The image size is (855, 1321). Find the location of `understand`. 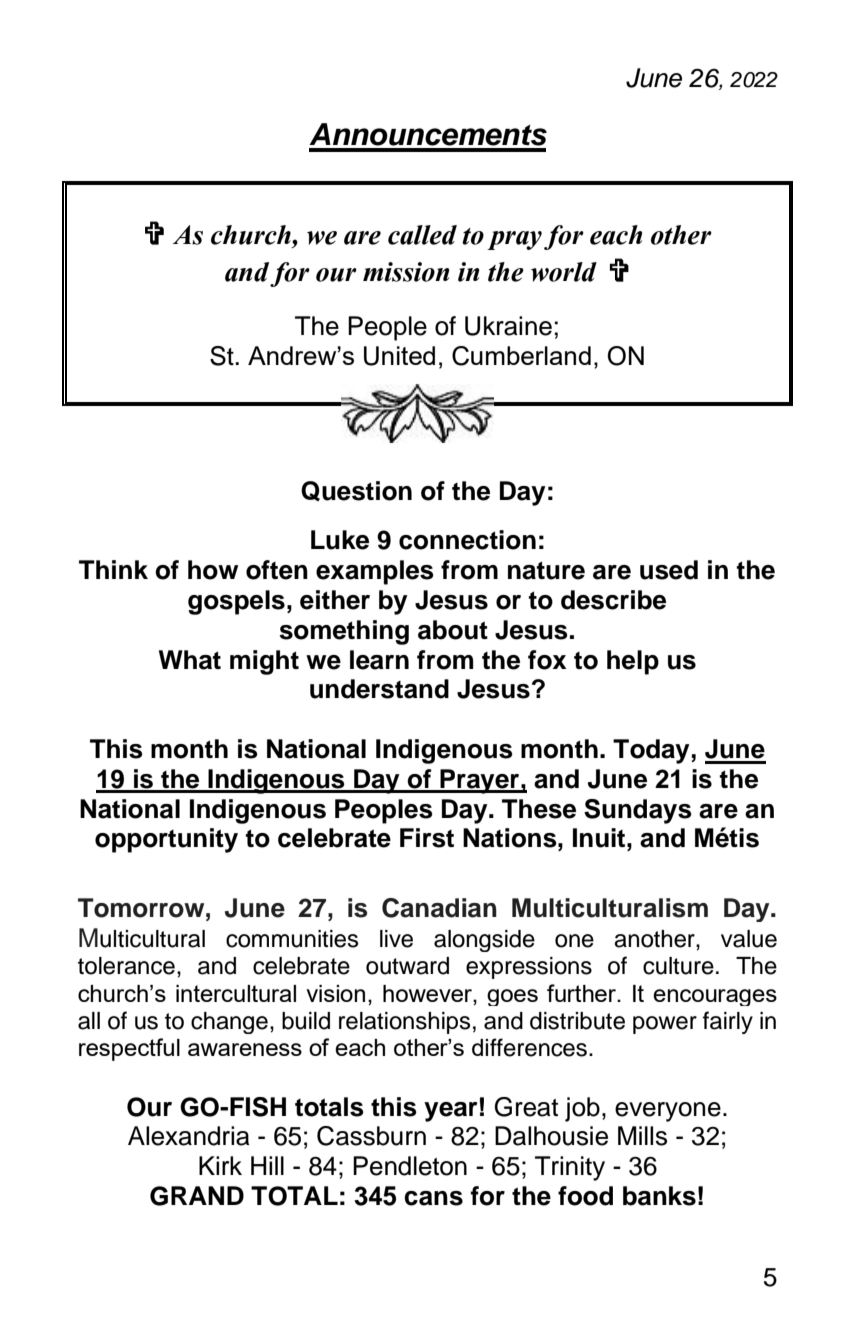

understand is located at coordinates (379, 689).
